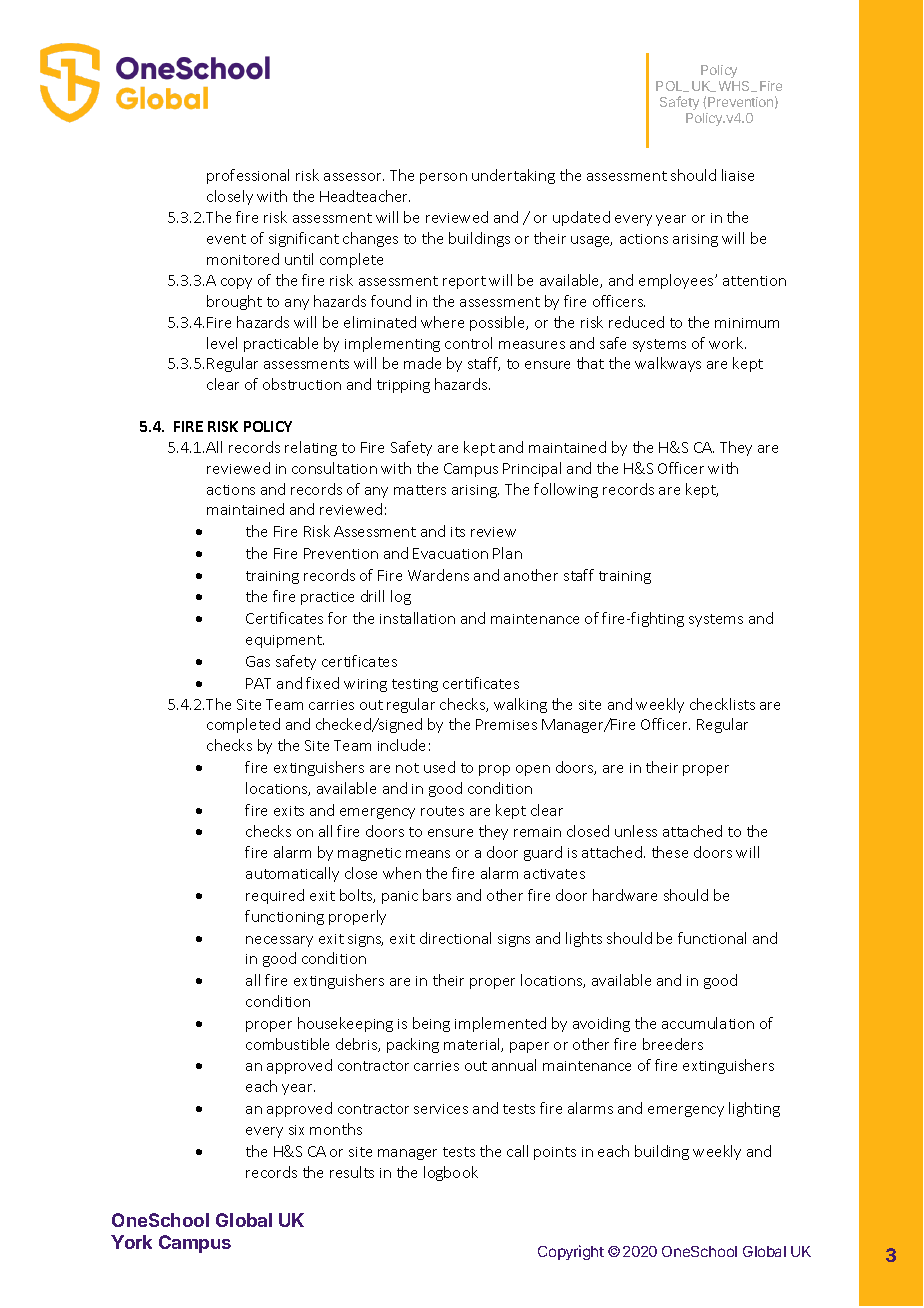 Image resolution: width=924 pixels, height=1308 pixels. I want to click on person, so click(443, 178).
